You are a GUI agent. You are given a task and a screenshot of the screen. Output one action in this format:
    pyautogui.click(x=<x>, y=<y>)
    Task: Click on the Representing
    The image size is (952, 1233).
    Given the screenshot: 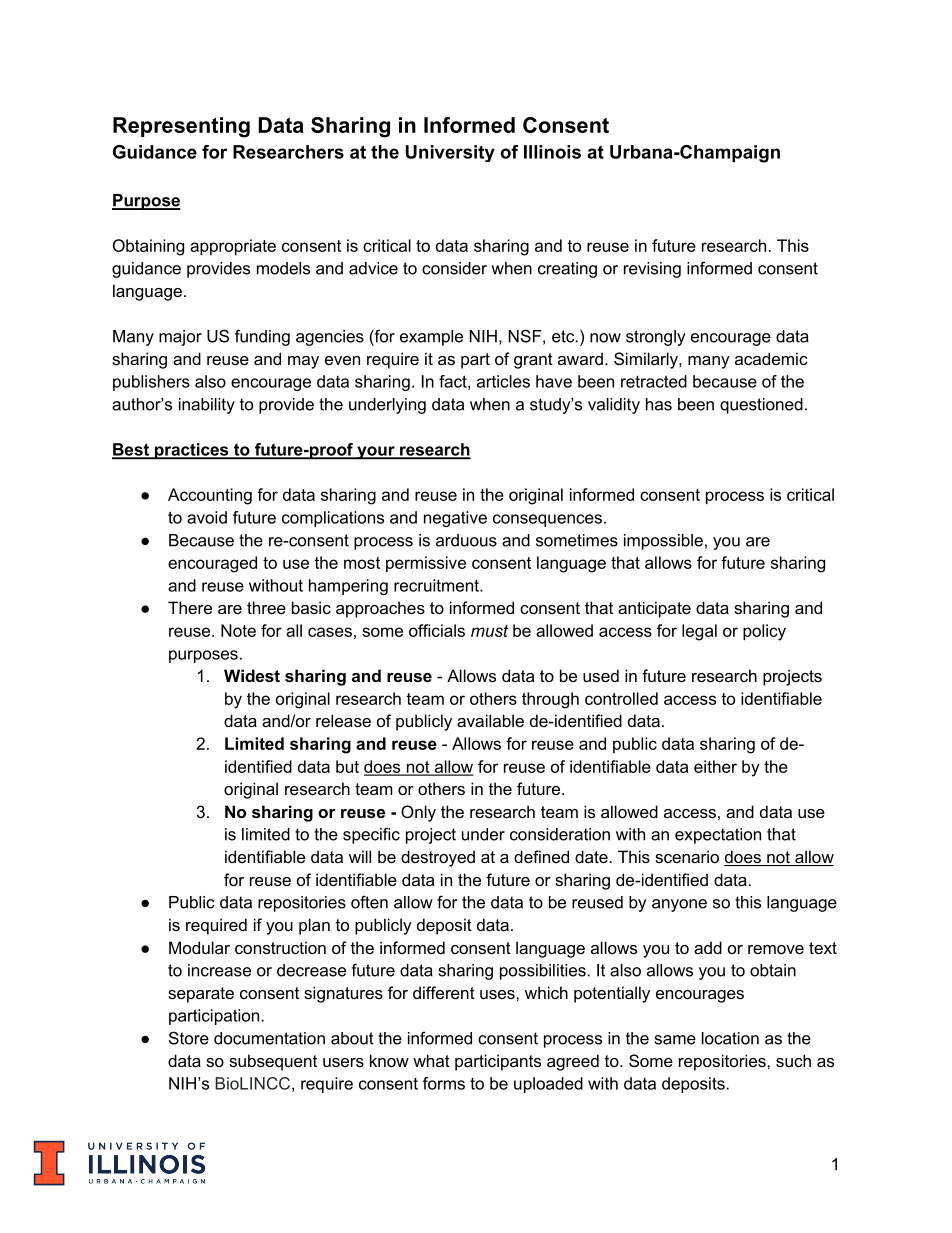 What is the action you would take?
    pyautogui.click(x=181, y=127)
